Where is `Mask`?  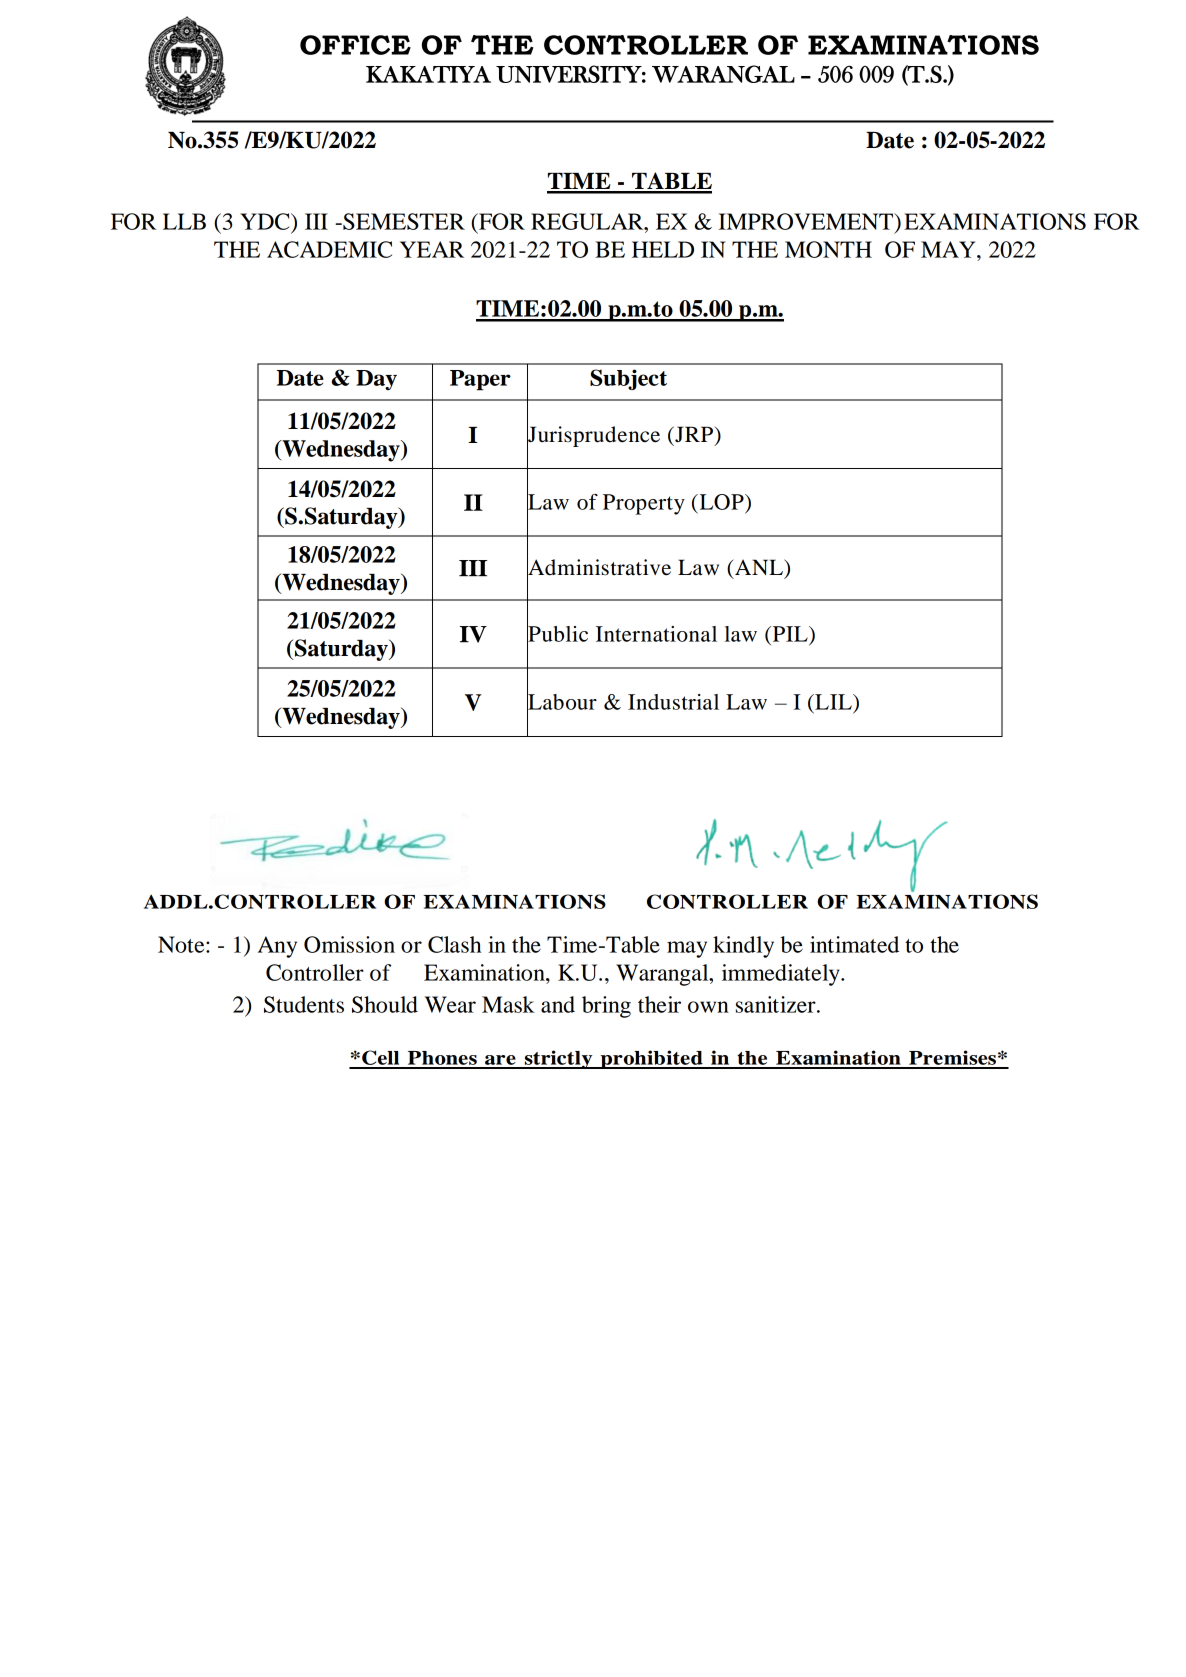
Mask is located at coordinates (508, 1004).
